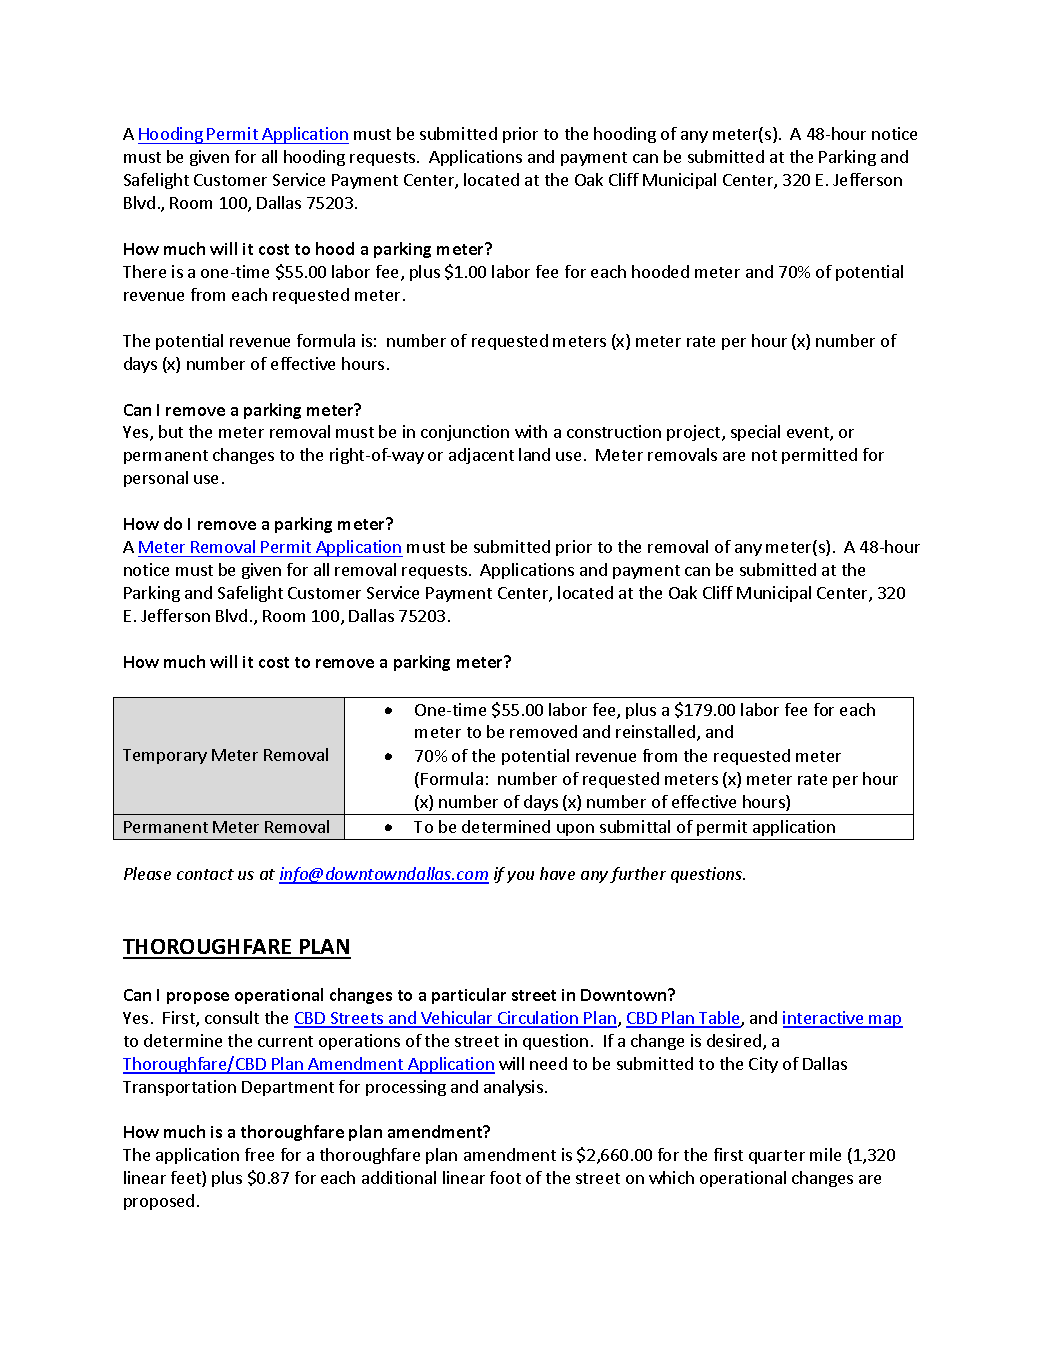 The width and height of the screenshot is (1046, 1353). I want to click on reinstalled, so click(655, 731).
